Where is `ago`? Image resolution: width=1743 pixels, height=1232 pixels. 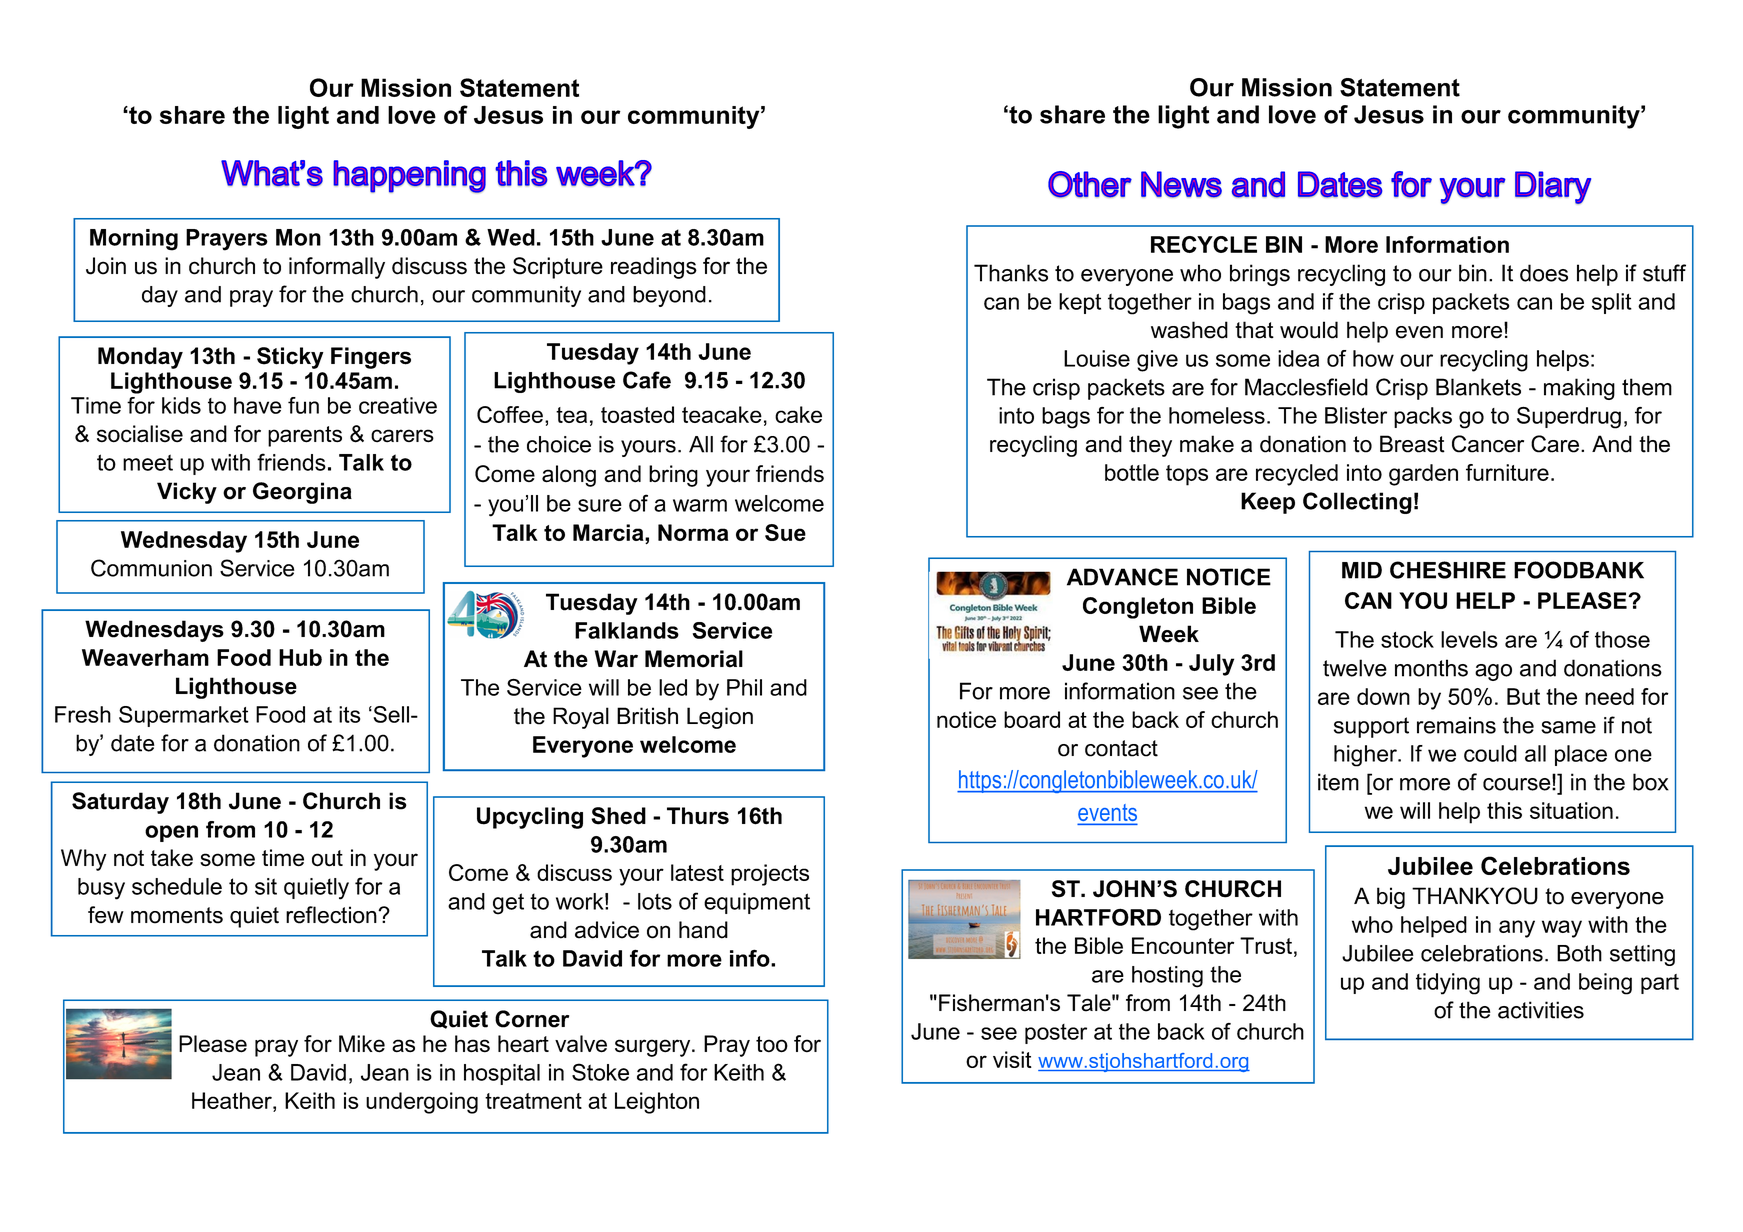
ago is located at coordinates (1493, 672).
